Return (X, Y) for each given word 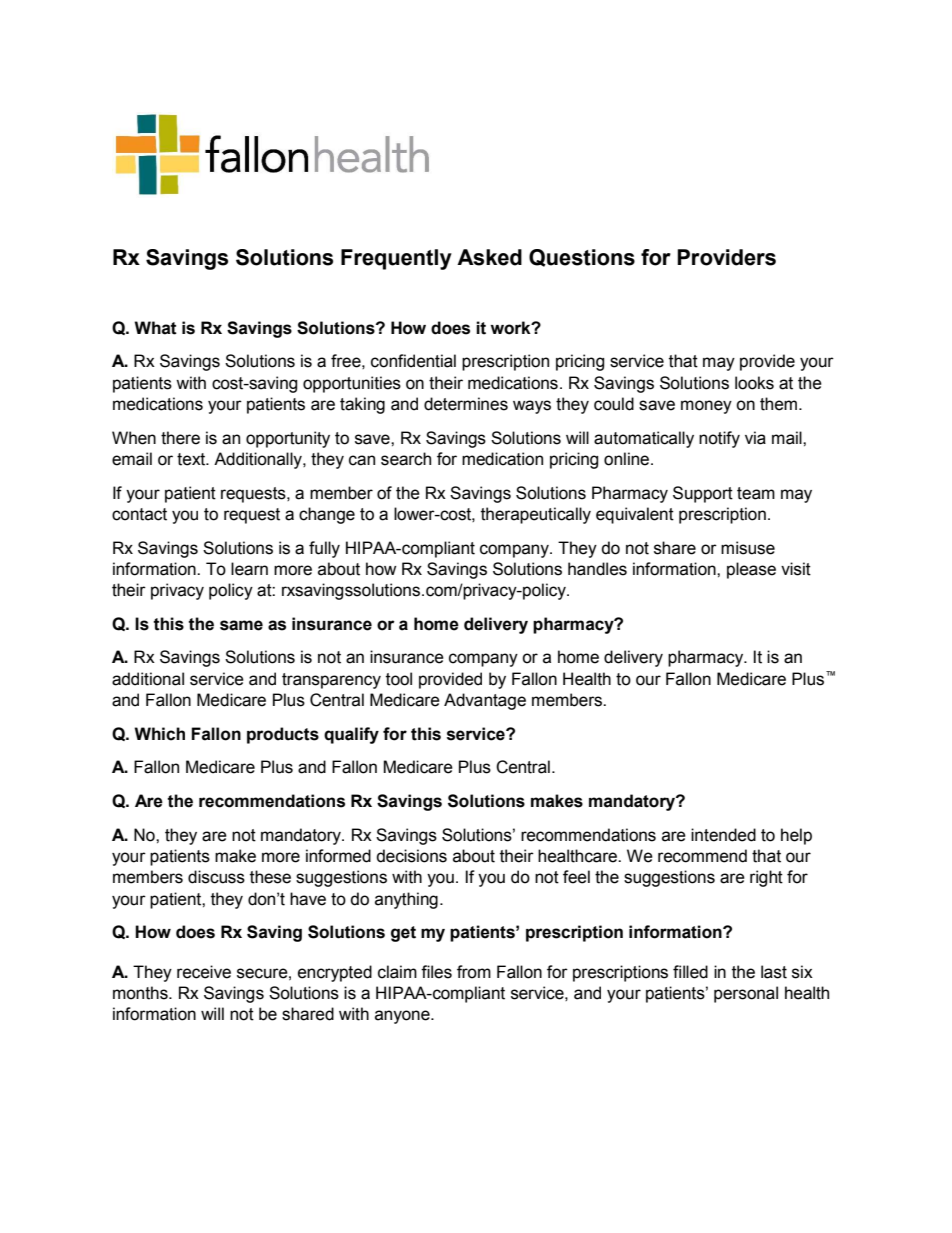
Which (159, 734)
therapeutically (536, 515)
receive (204, 972)
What (155, 328)
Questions (582, 258)
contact (139, 514)
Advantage (485, 701)
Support (703, 494)
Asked (489, 257)
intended (723, 835)
